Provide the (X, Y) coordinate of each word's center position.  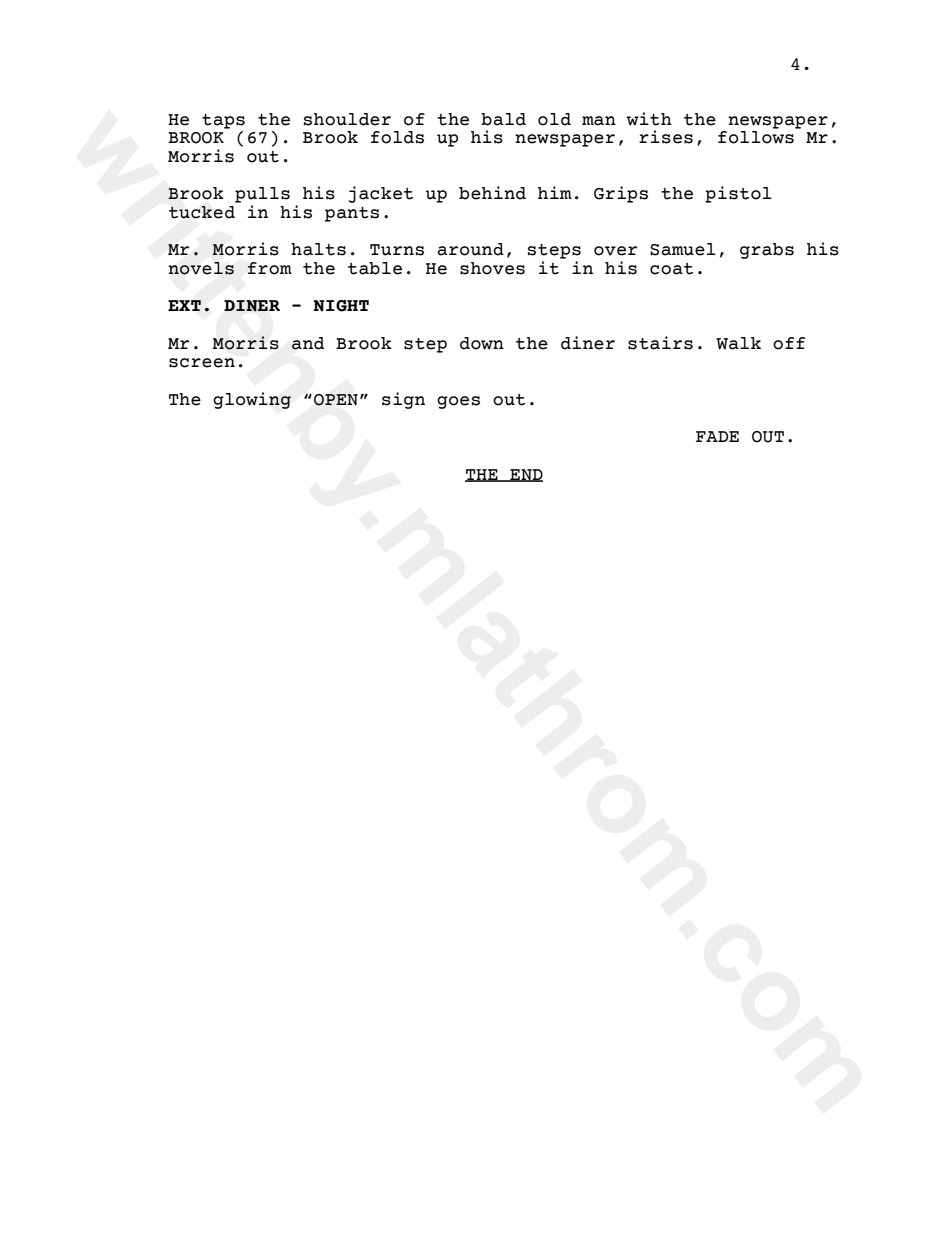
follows (756, 137)
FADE (717, 436)
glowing (252, 400)
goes (458, 402)
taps (223, 121)
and (308, 343)
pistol (738, 194)
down (482, 343)
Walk (738, 343)
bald (503, 119)
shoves (492, 268)
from (270, 268)
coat (671, 269)
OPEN (336, 400)
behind (492, 193)
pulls (262, 195)
